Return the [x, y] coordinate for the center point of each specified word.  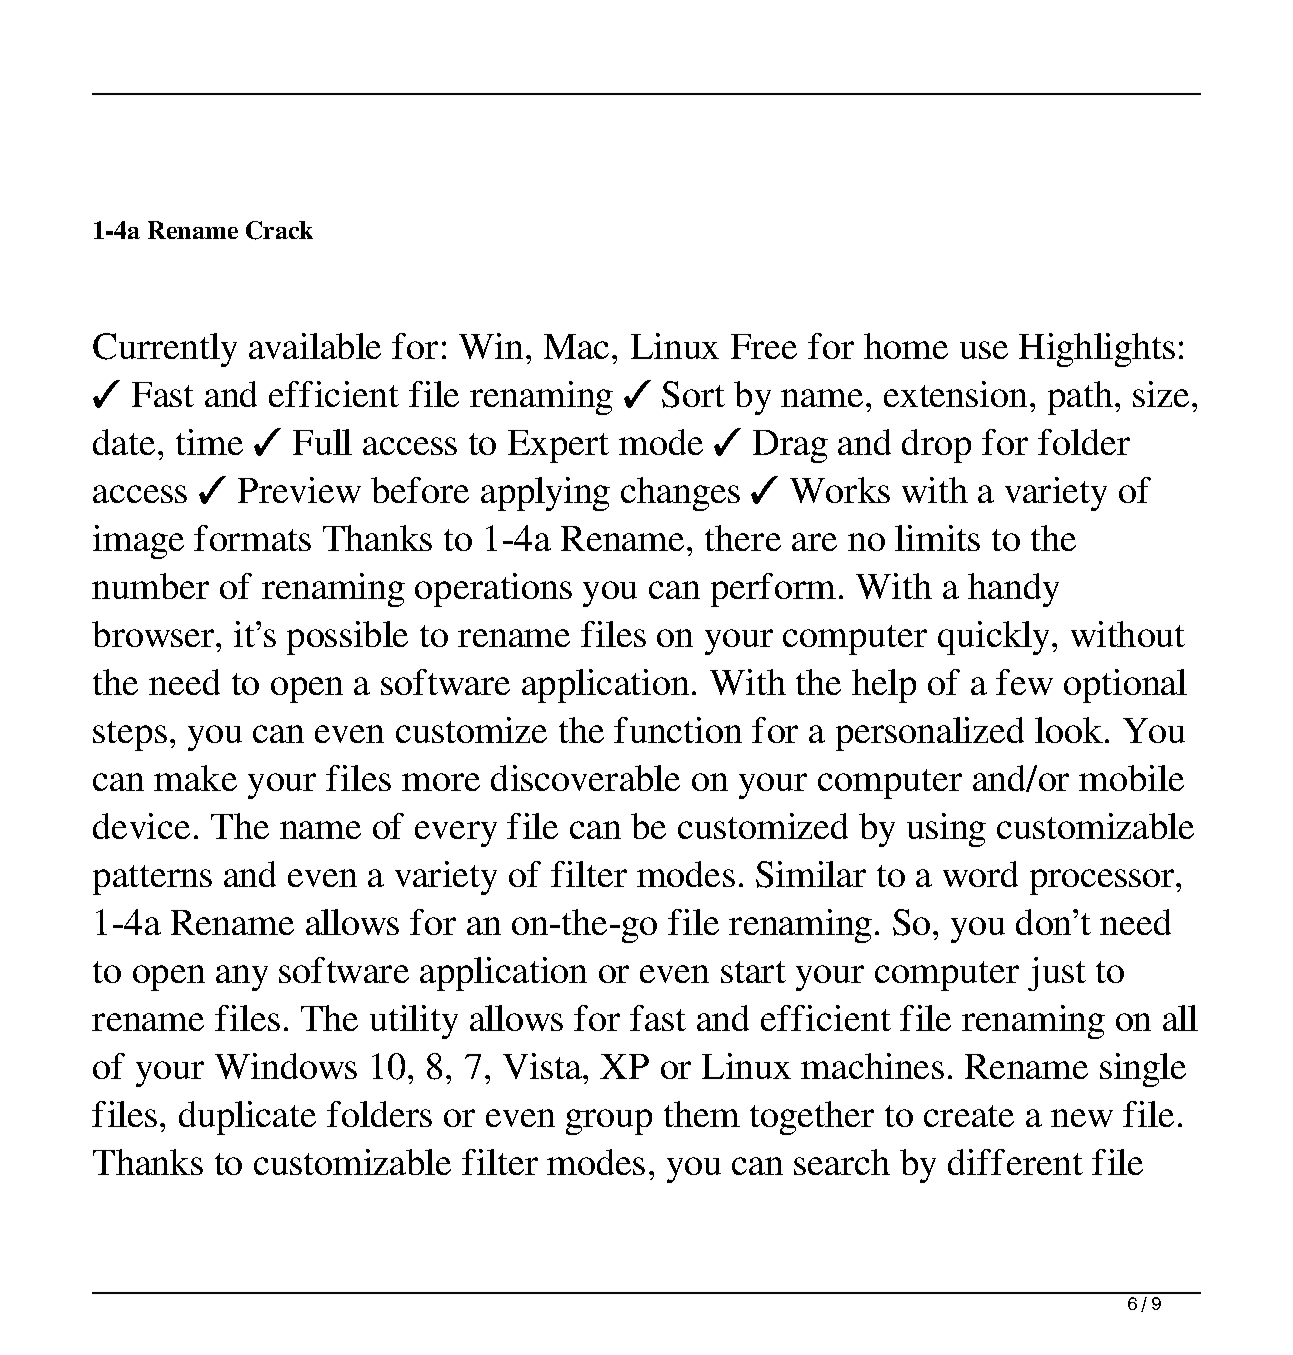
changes [680, 494]
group [609, 1122]
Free [764, 346]
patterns [152, 880]
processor [1103, 882]
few [1024, 682]
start [753, 972]
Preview [299, 490]
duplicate [247, 1118]
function [678, 730]
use [984, 350]
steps [130, 736]
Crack [279, 230]
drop [936, 446]
